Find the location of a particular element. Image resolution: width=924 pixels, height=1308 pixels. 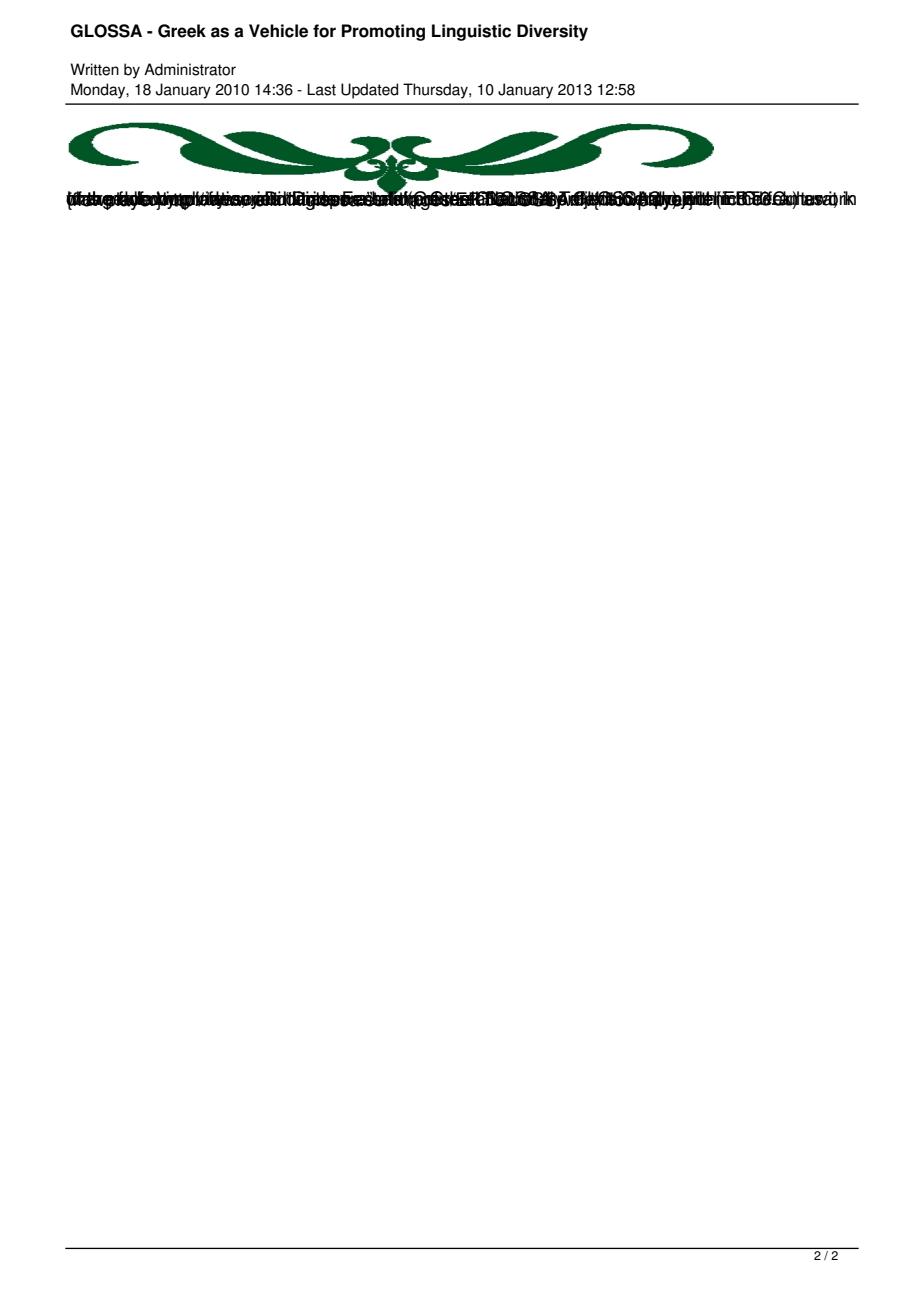

Vehicle is located at coordinates (278, 31).
